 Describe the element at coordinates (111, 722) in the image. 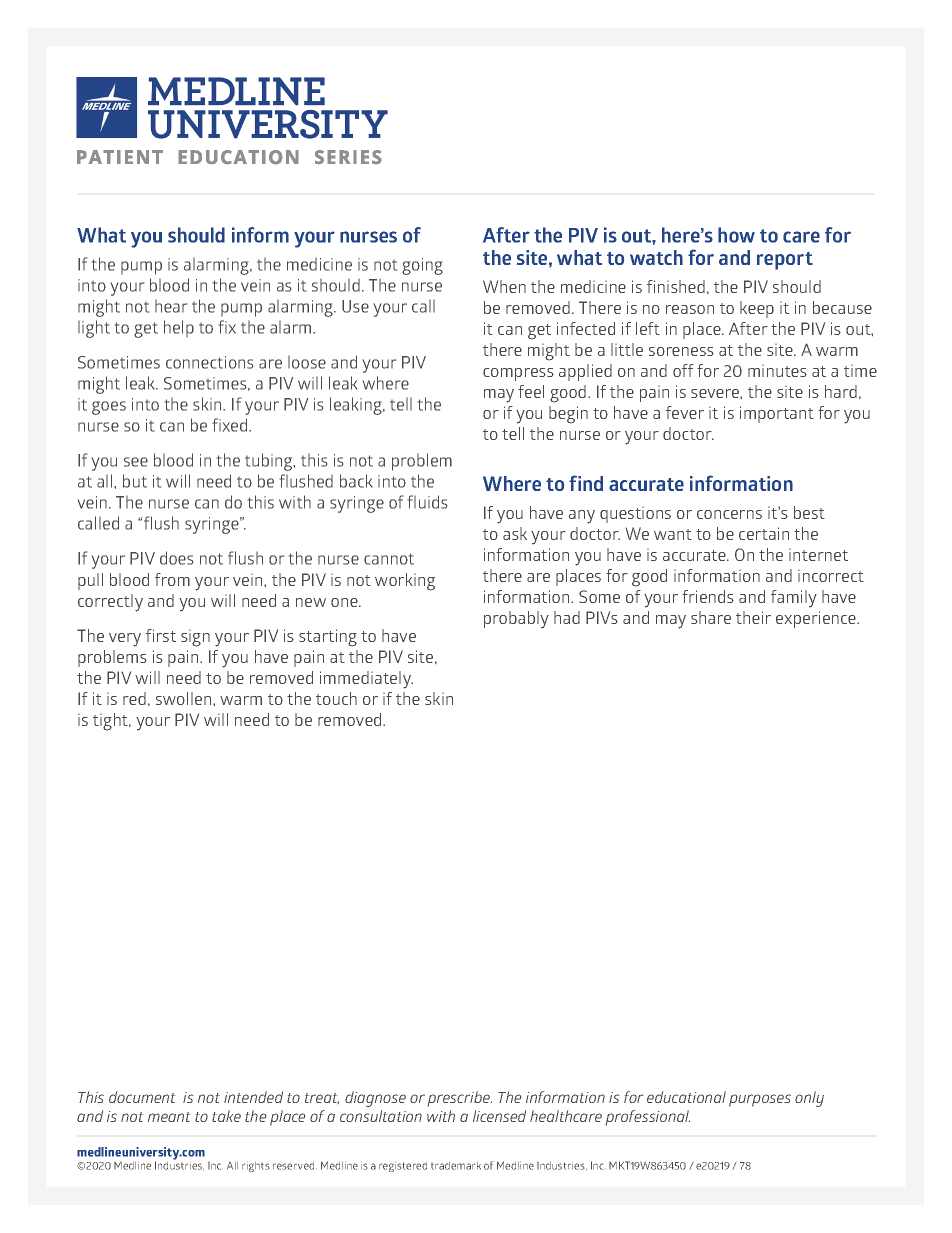

I see `tight` at that location.
